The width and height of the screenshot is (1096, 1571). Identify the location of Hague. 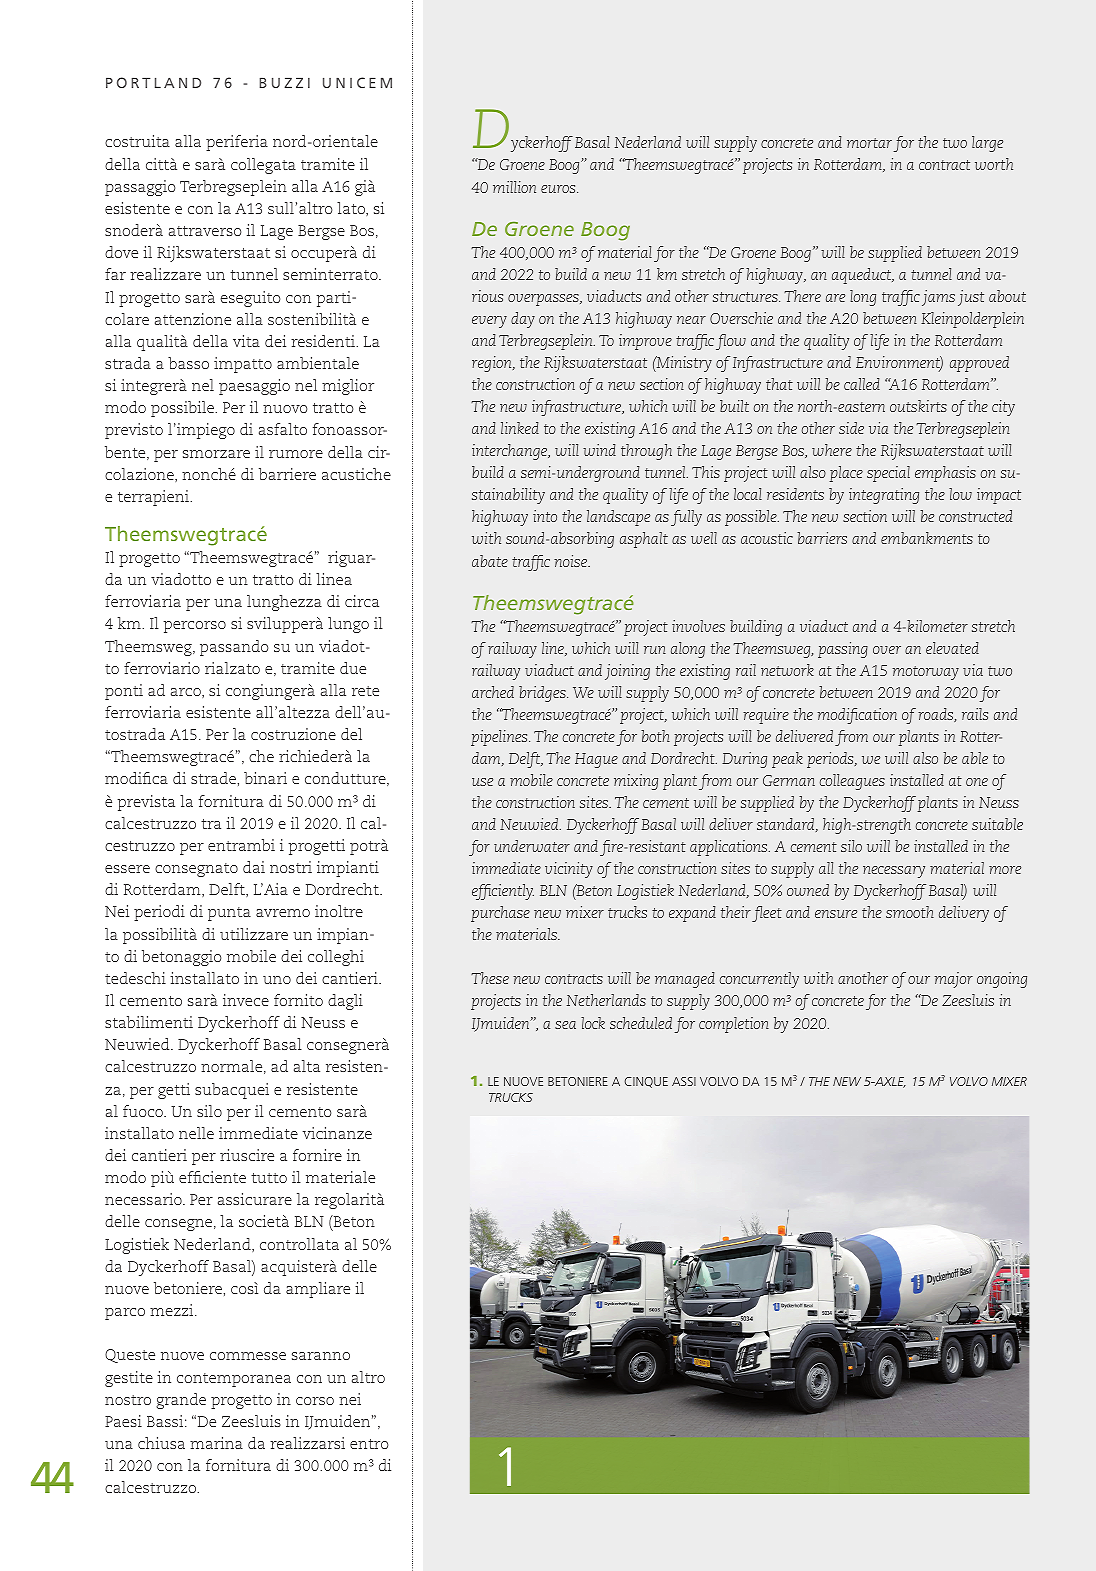
(596, 760).
